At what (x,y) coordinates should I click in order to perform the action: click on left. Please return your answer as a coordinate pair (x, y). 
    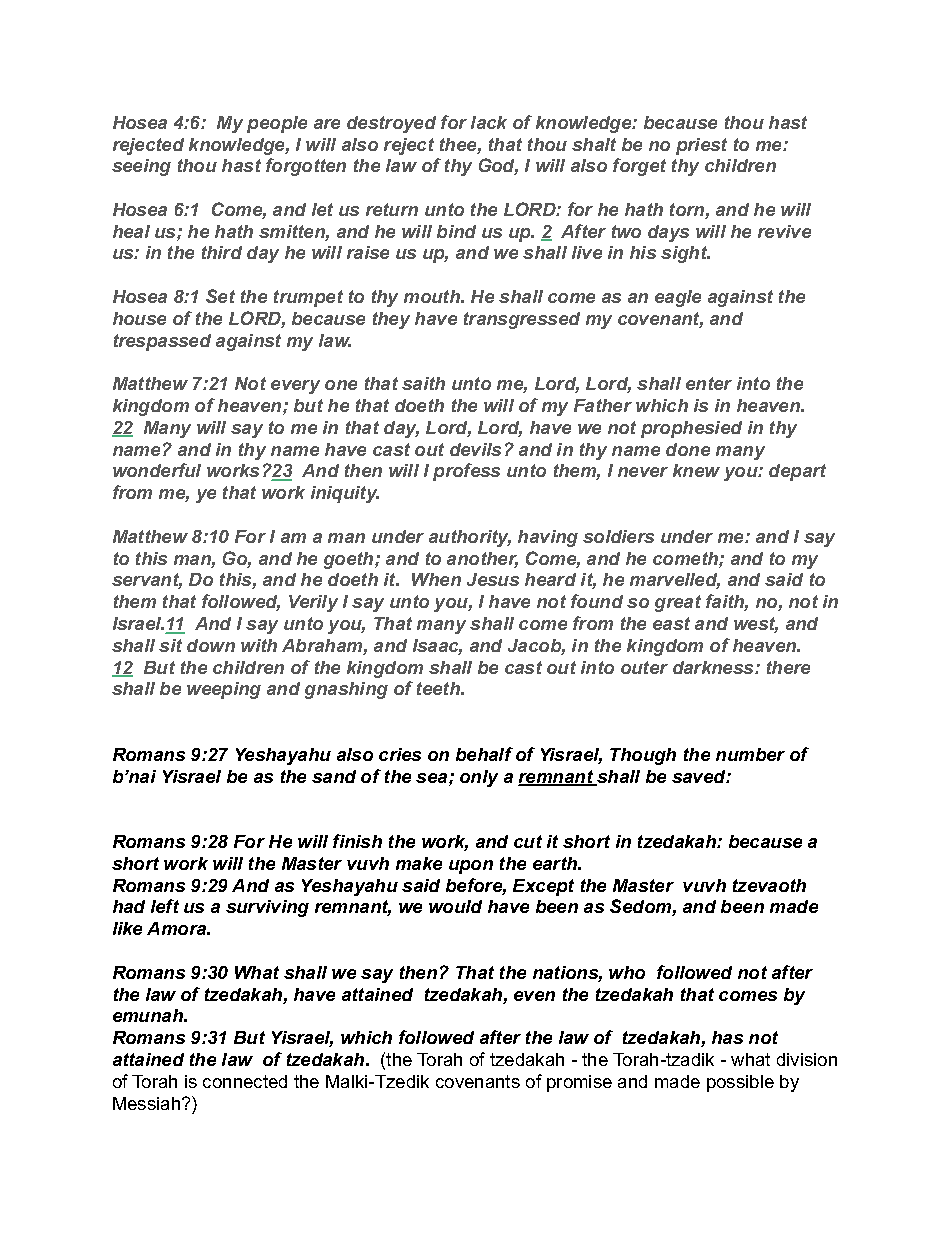
    Looking at the image, I should click on (165, 906).
